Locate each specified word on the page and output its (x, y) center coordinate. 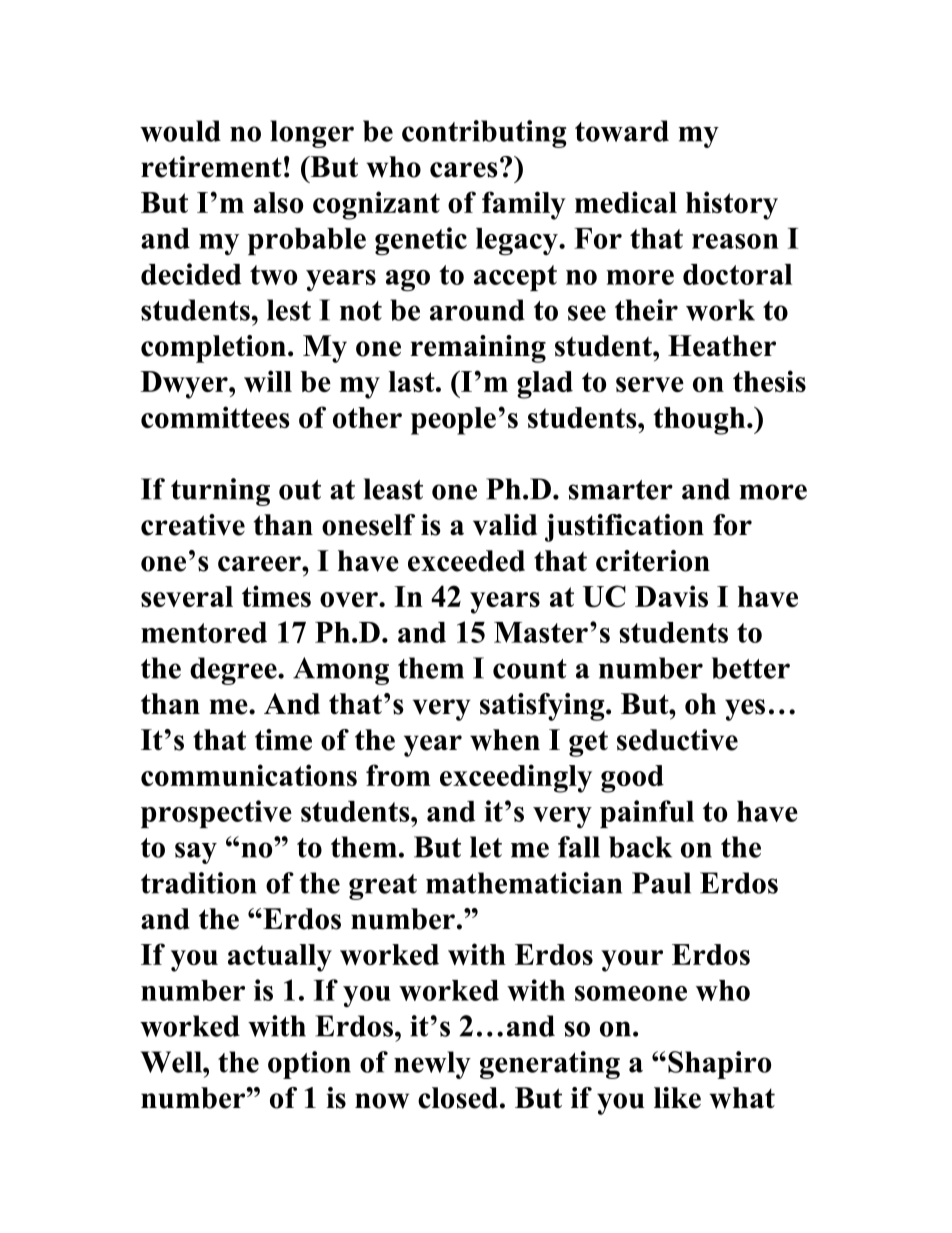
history (732, 205)
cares (464, 170)
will (268, 381)
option (309, 1065)
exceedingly (516, 778)
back (640, 847)
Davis (671, 596)
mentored (204, 632)
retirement (211, 167)
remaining (478, 349)
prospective (216, 814)
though (700, 421)
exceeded (466, 561)
